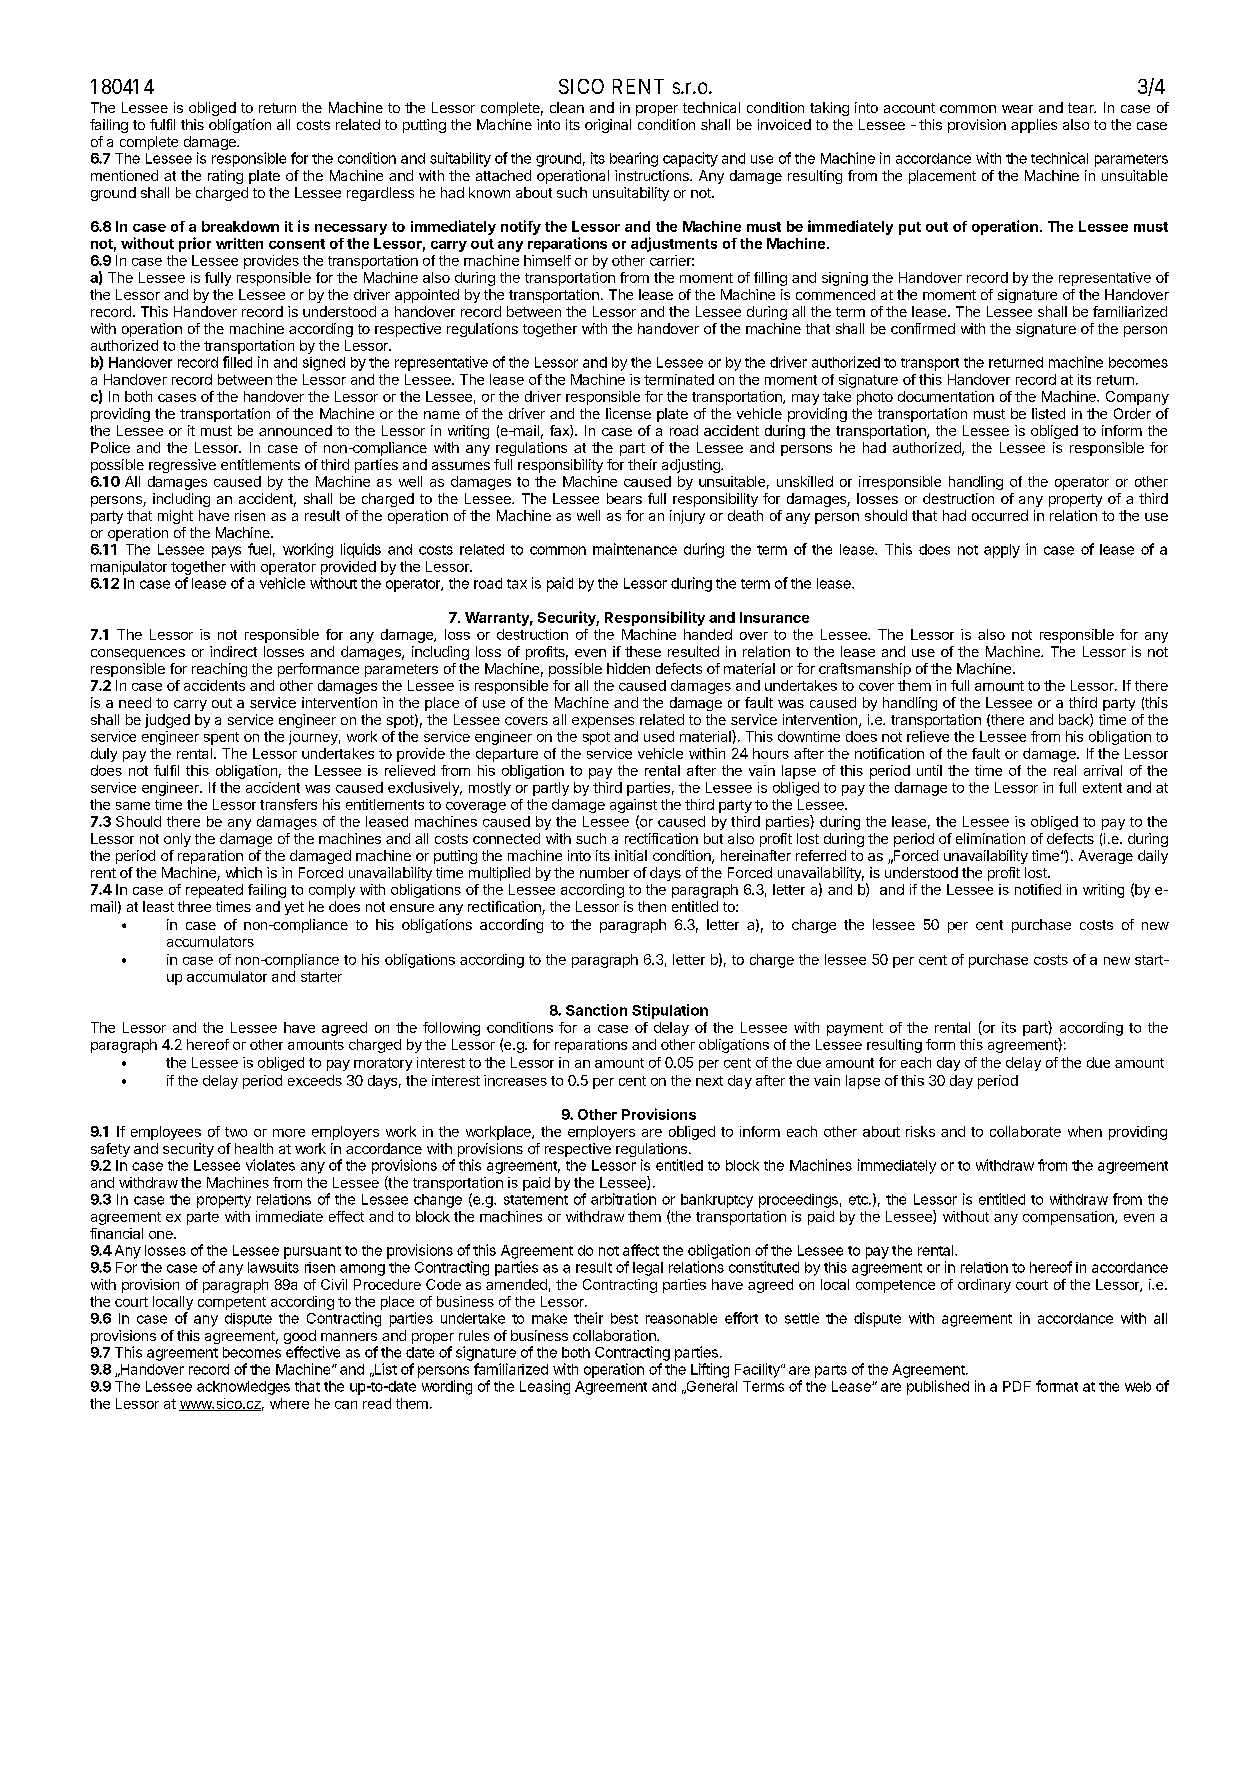  Describe the element at coordinates (243, 1388) in the image. I see `acknowledges` at that location.
